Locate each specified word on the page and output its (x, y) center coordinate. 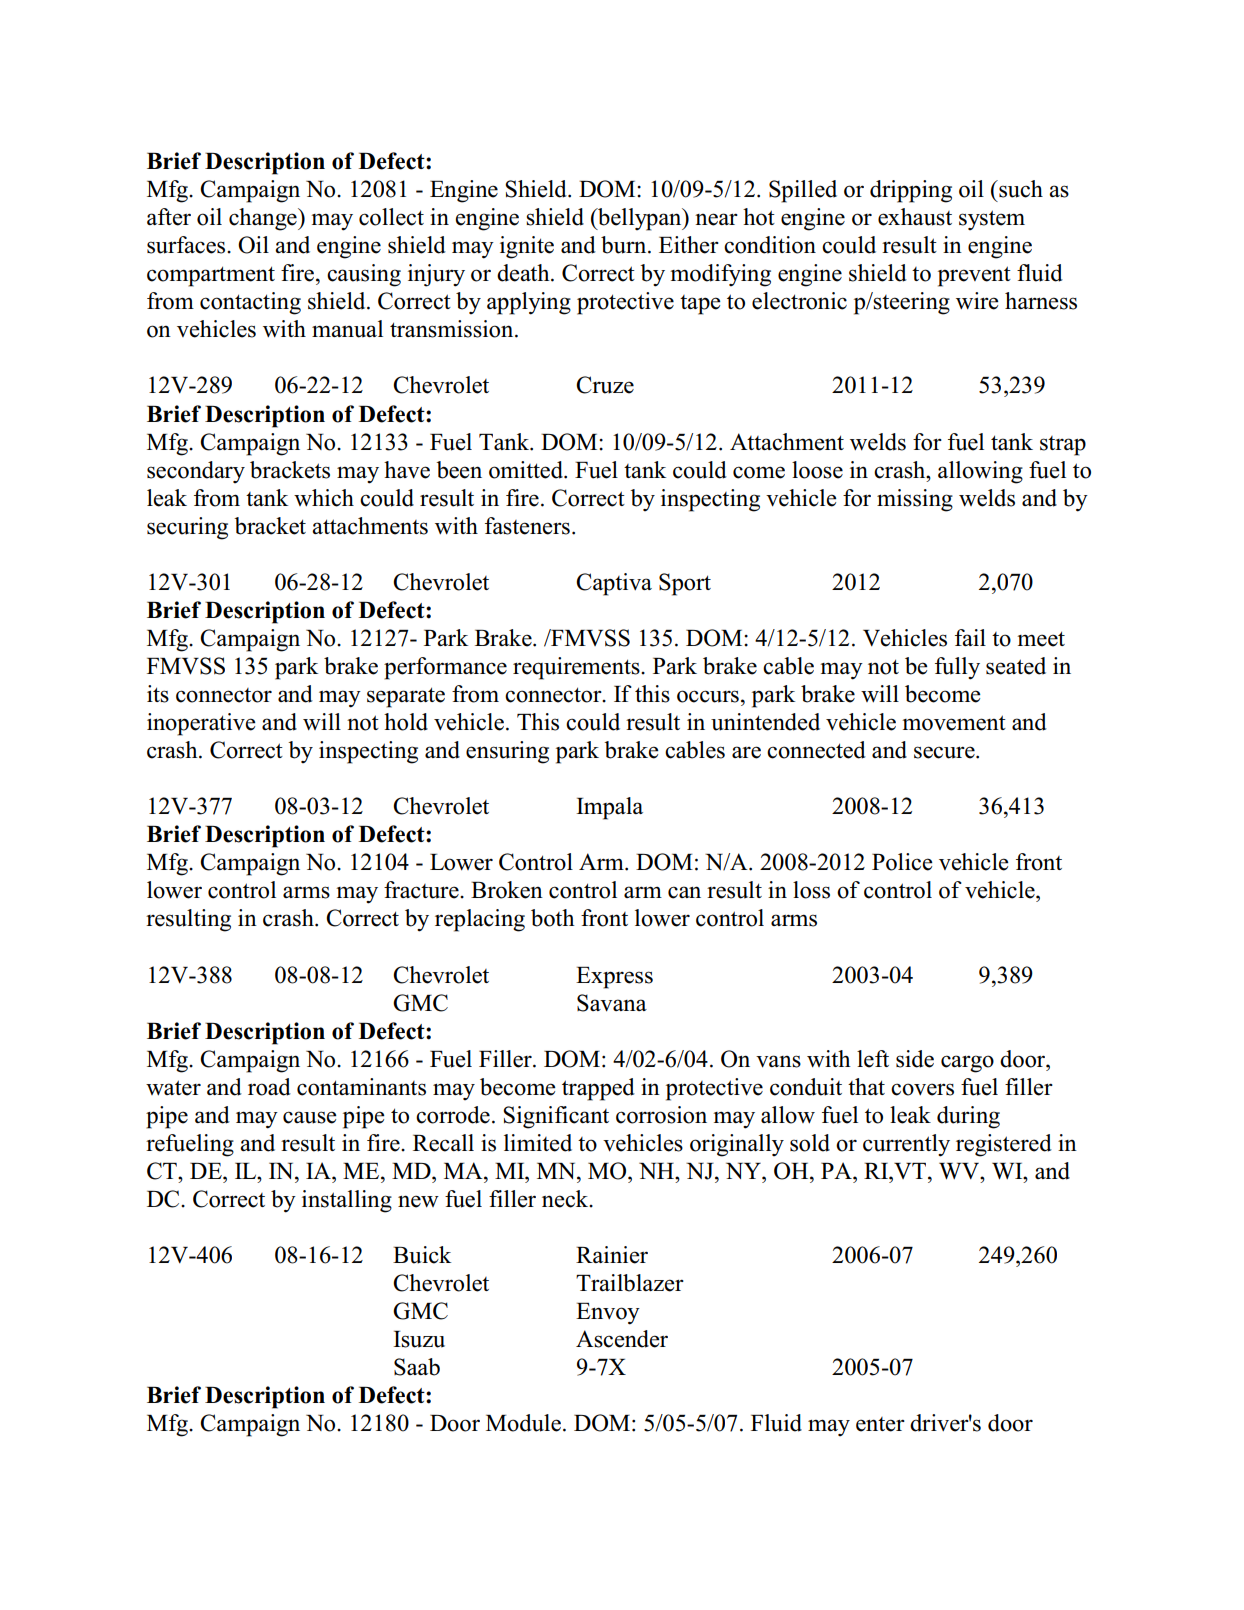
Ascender (622, 1339)
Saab (417, 1367)
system (992, 220)
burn (625, 245)
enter (880, 1424)
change (264, 219)
